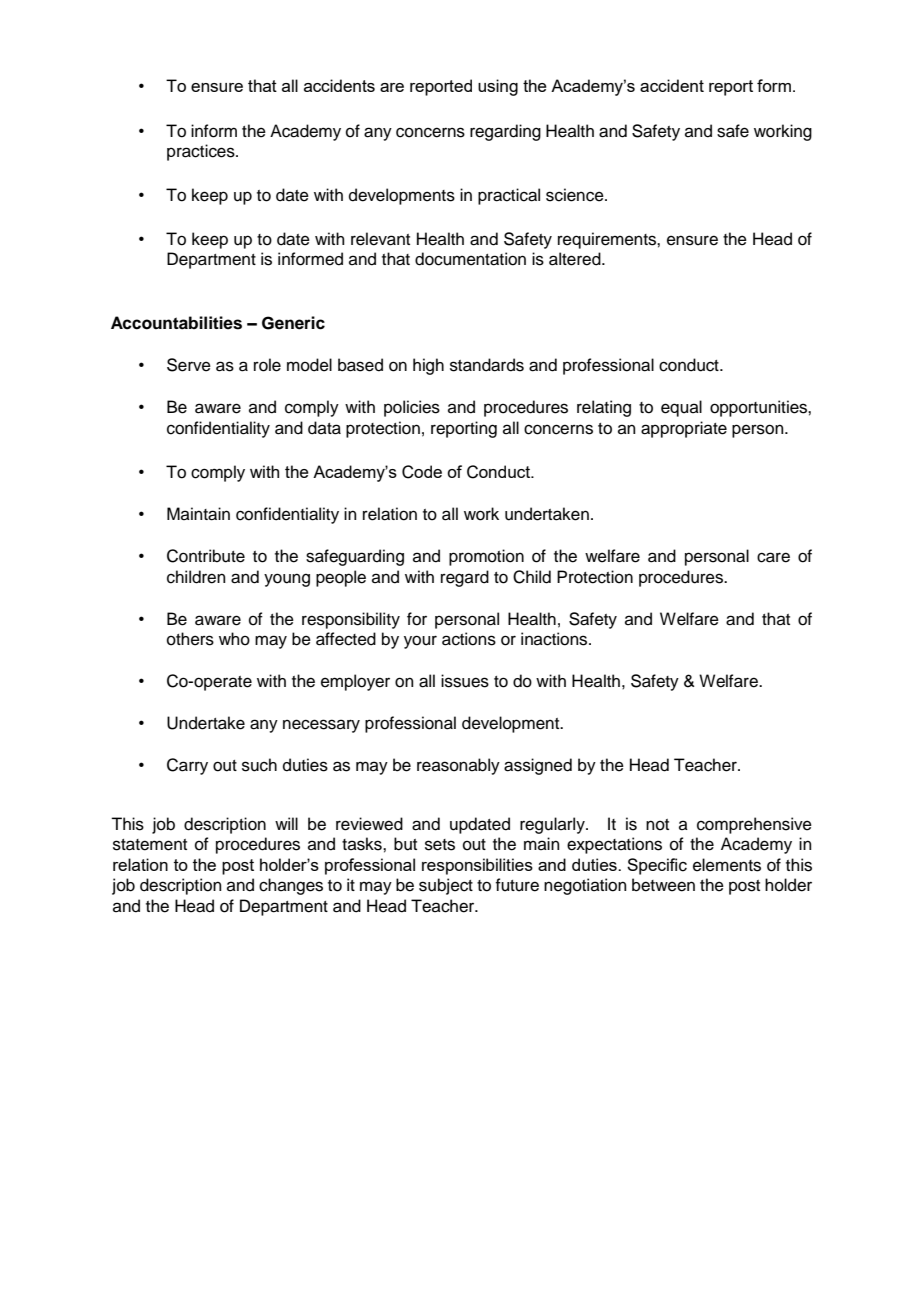  What do you see at coordinates (486, 557) in the document?
I see `promotion` at bounding box center [486, 557].
